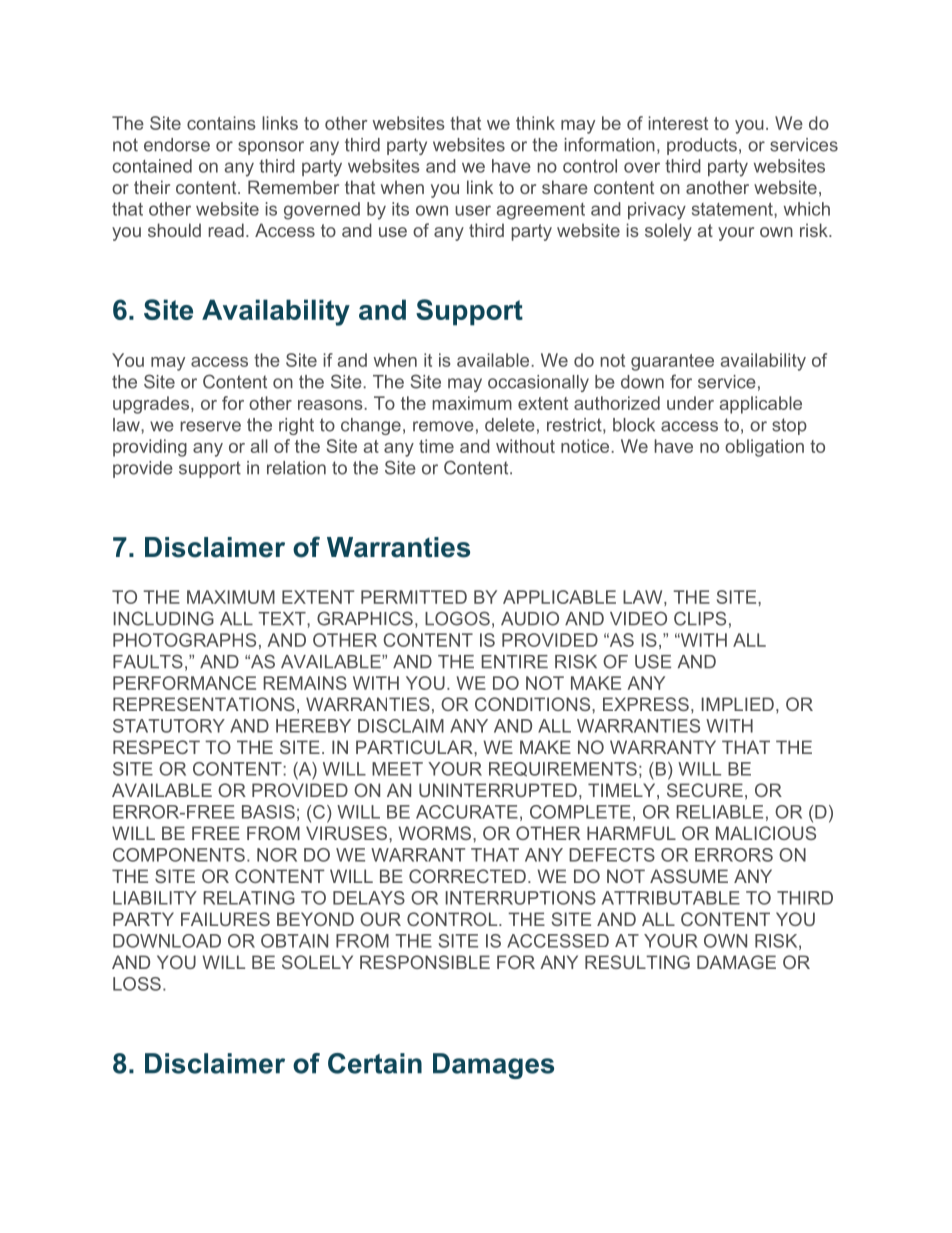 This document has width=952, height=1233. I want to click on INCLUDING, so click(164, 618).
